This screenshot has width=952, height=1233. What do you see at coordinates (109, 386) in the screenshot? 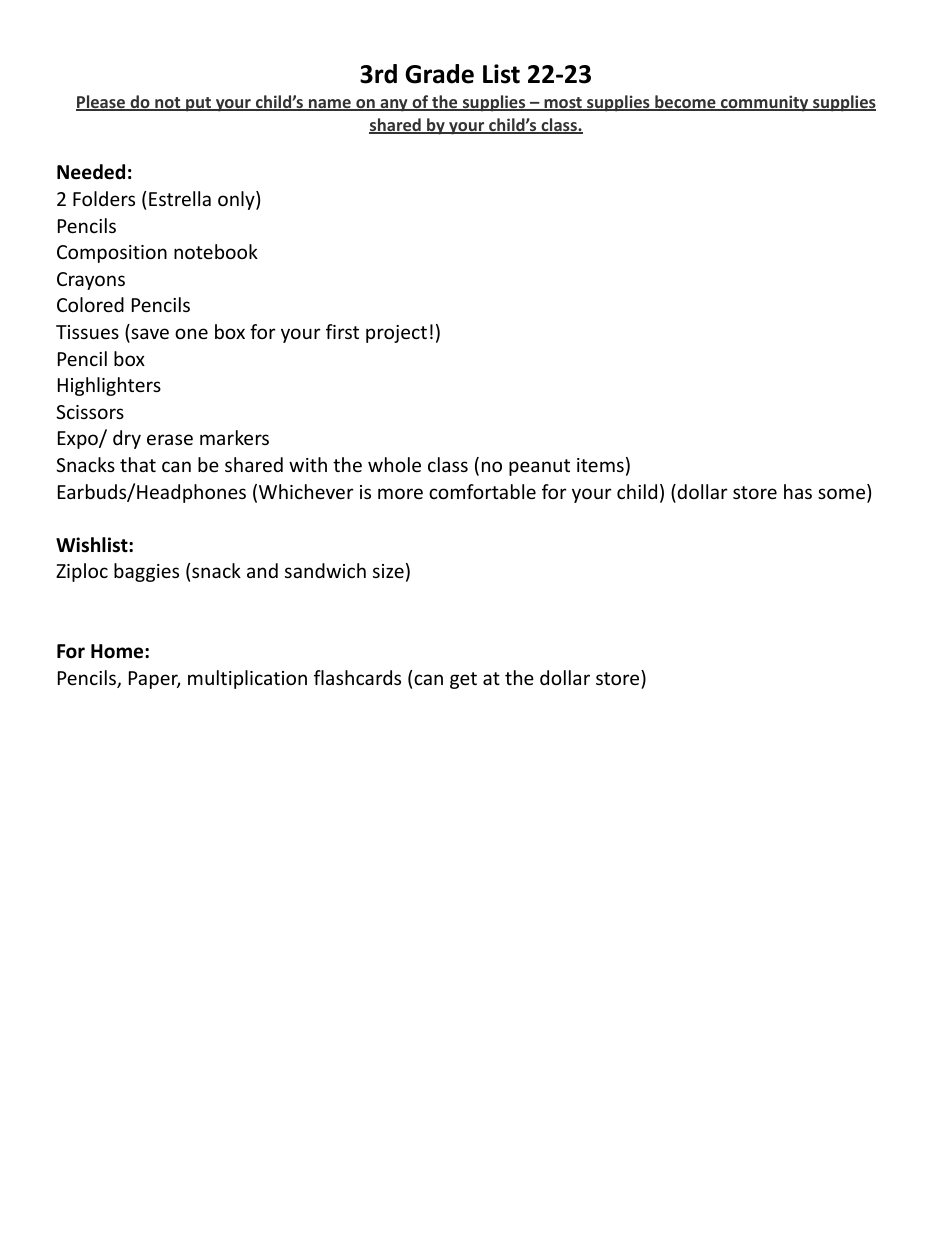
I see `Highlighters` at bounding box center [109, 386].
